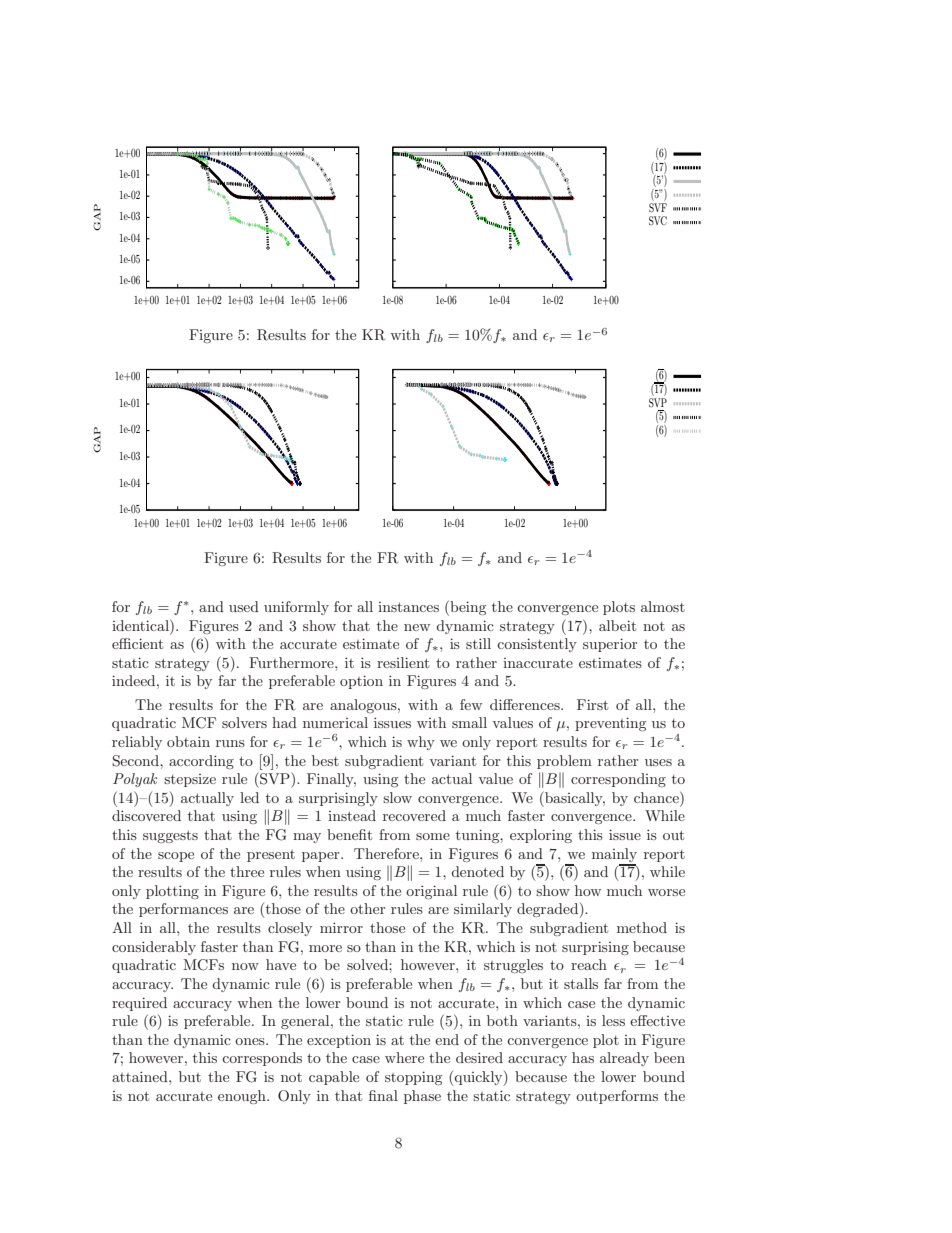  Describe the element at coordinates (658, 221) in the screenshot. I see `SVC` at that location.
